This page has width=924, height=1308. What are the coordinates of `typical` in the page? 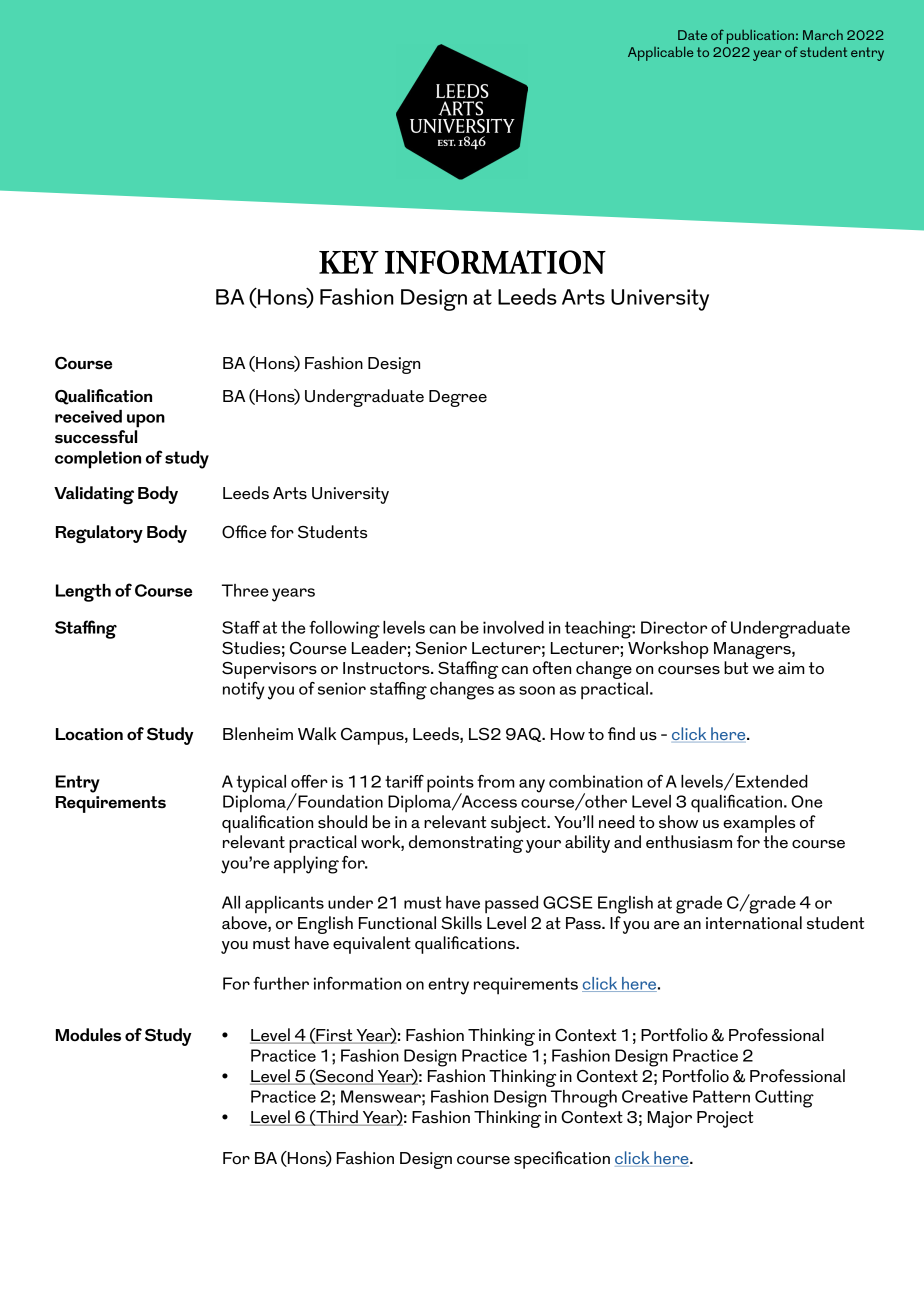 It's located at (261, 784).
